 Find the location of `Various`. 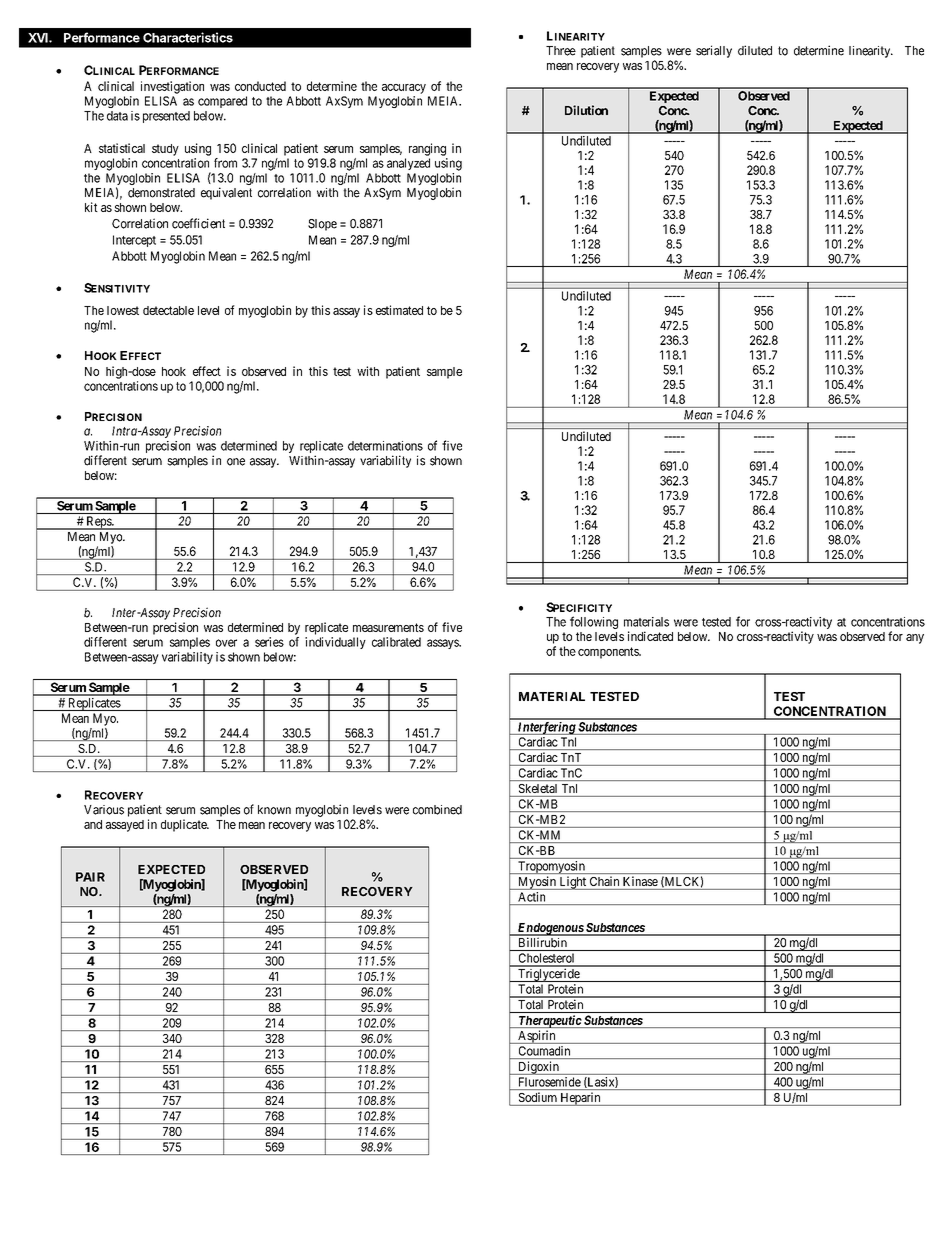

Various is located at coordinates (104, 810).
